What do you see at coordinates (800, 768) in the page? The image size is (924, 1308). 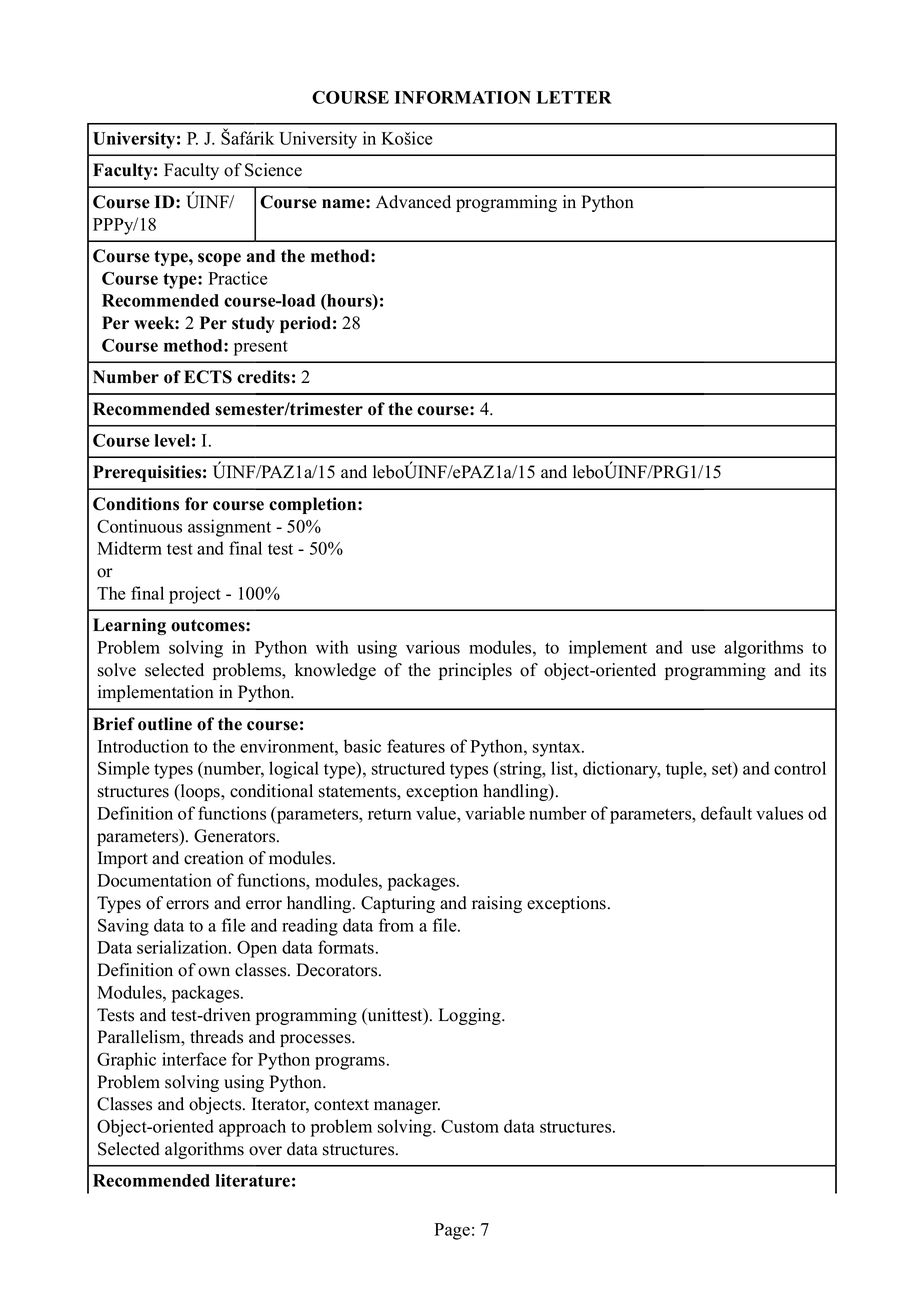 I see `control` at bounding box center [800, 768].
